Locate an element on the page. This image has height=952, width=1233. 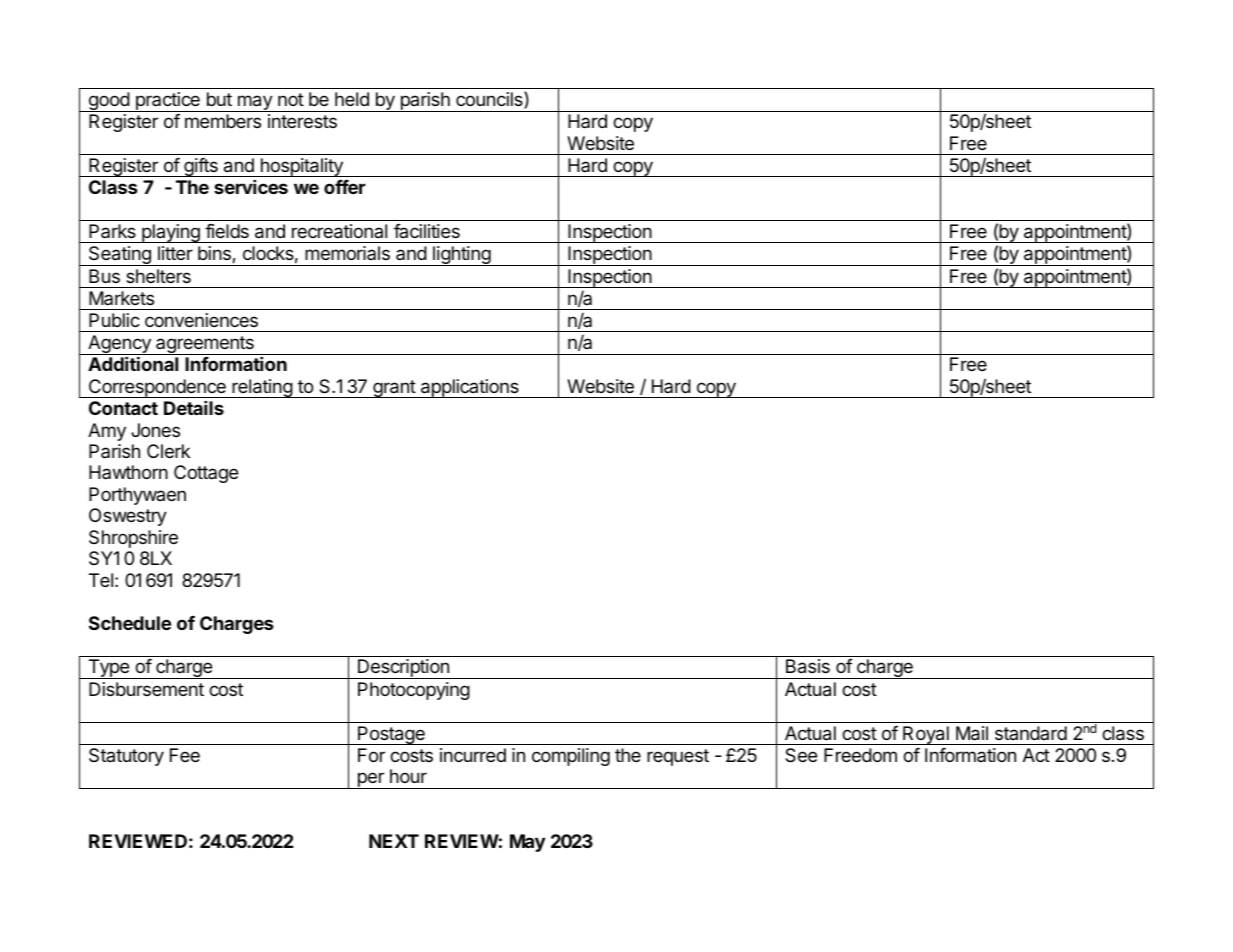
request is located at coordinates (678, 757).
